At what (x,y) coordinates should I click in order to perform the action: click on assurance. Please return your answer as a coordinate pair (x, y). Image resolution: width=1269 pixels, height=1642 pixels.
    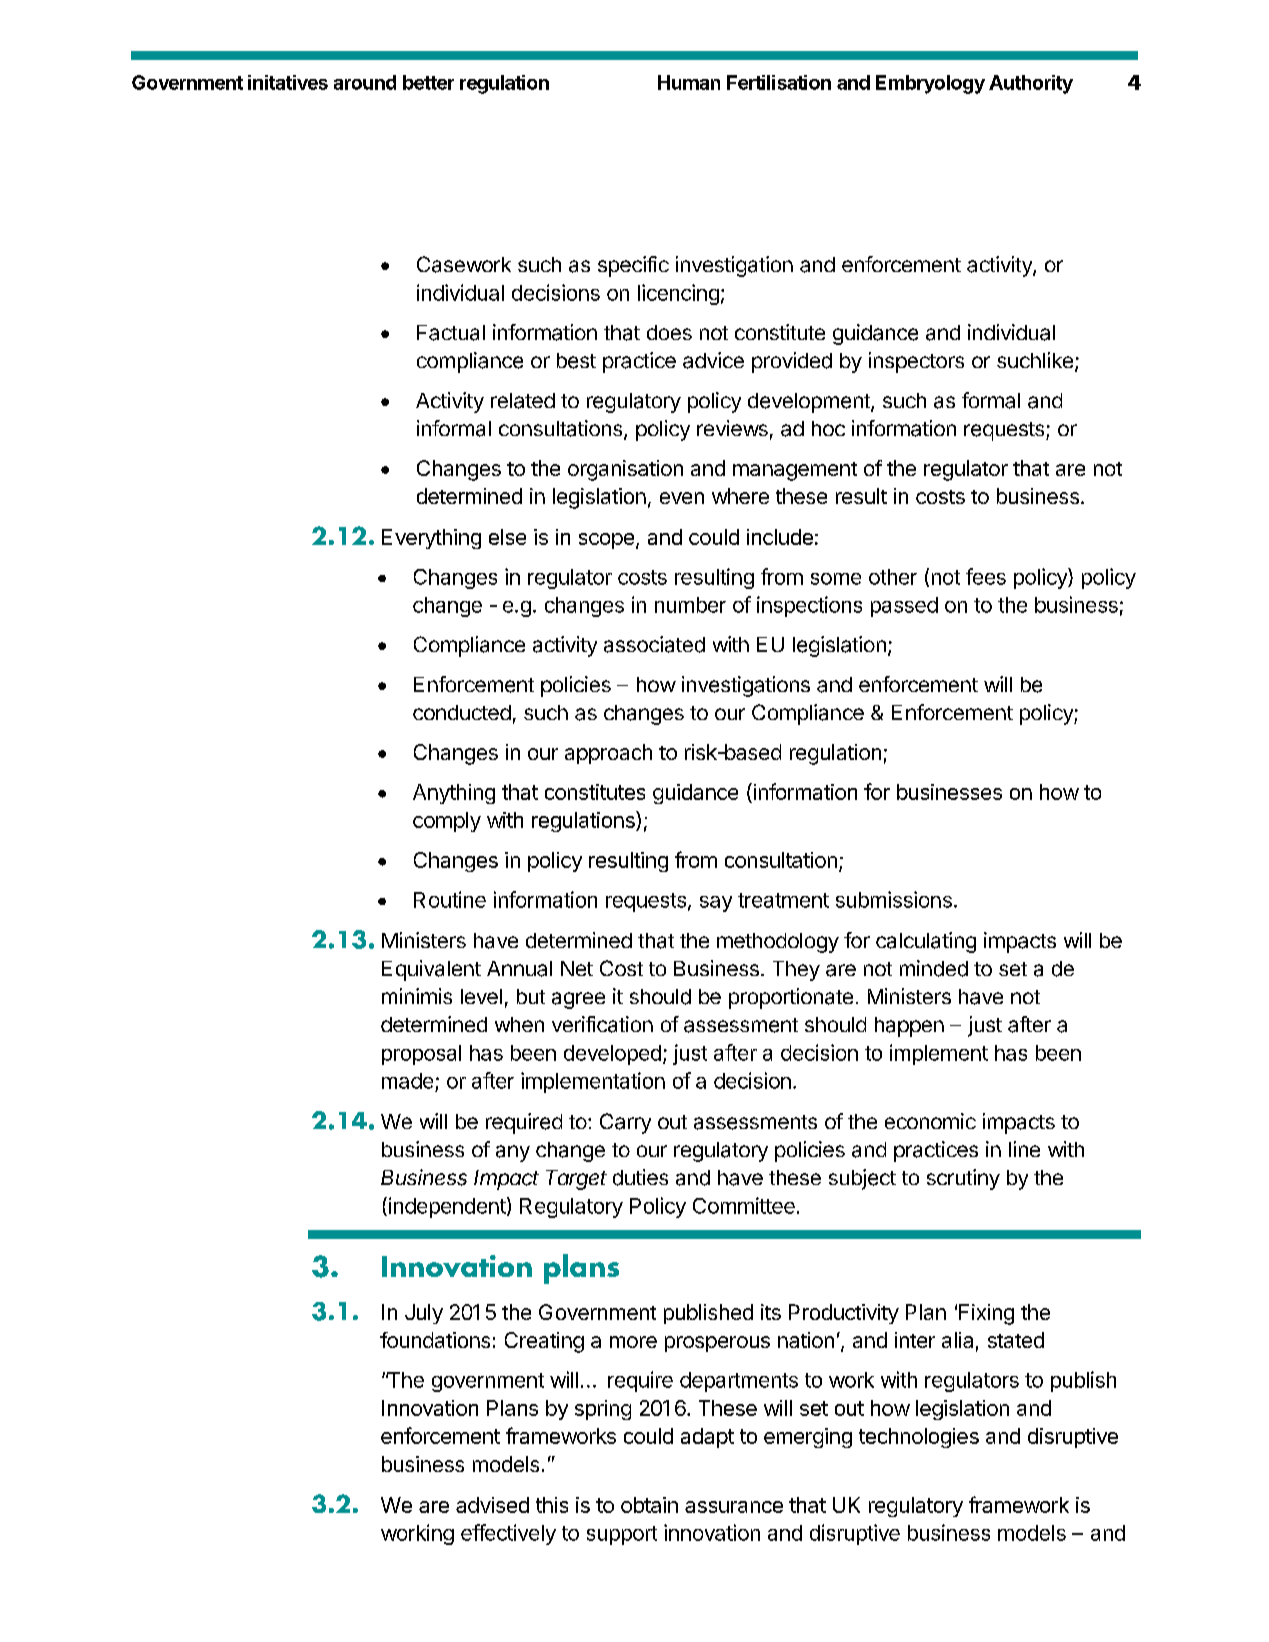
    Looking at the image, I should click on (734, 1507).
